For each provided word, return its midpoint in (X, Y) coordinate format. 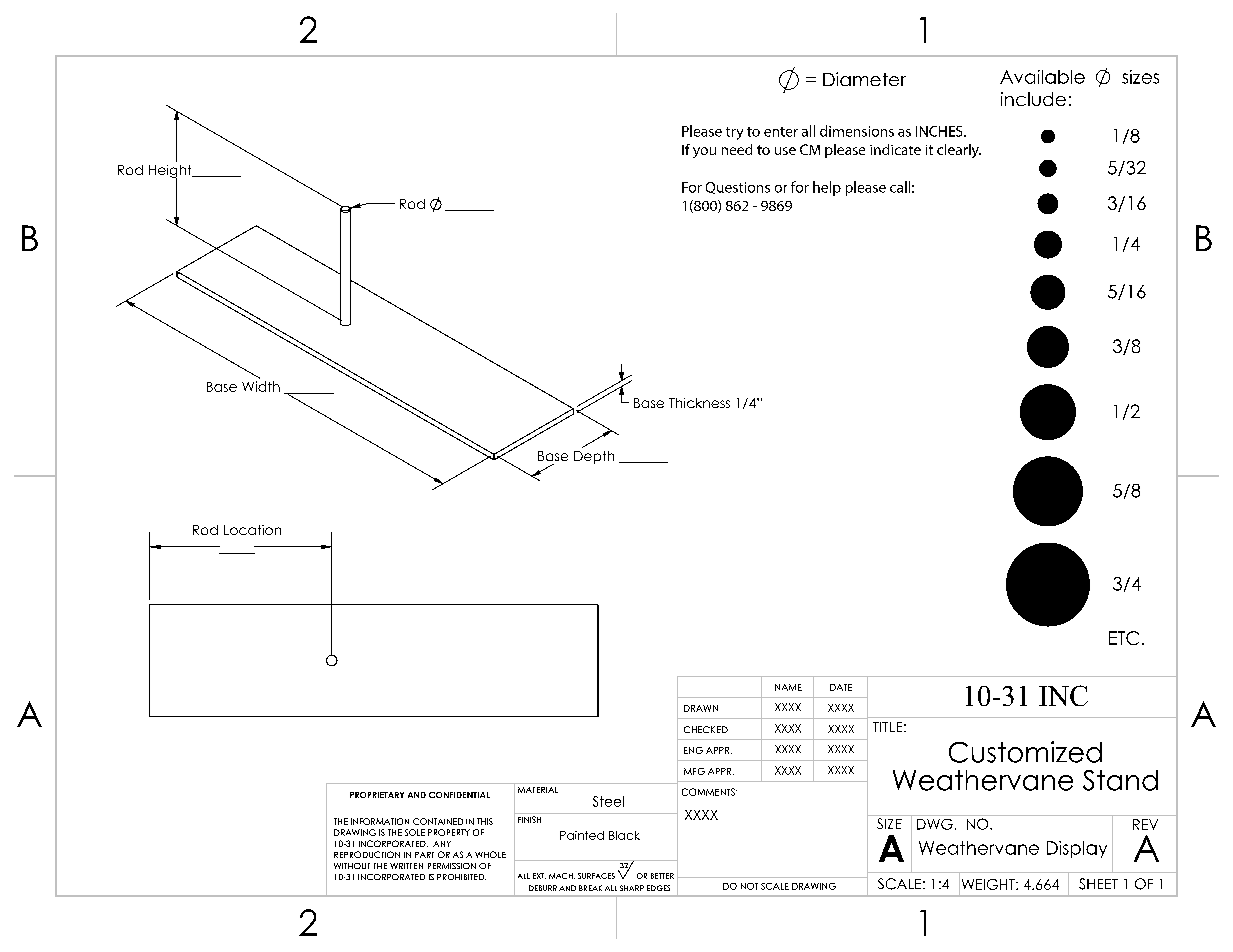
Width (261, 386)
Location (252, 530)
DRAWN (701, 708)
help (827, 188)
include (1033, 99)
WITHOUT (352, 866)
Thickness (699, 403)
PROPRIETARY (377, 795)
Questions (738, 188)
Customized (1025, 752)
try (734, 133)
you (704, 152)
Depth (594, 457)
